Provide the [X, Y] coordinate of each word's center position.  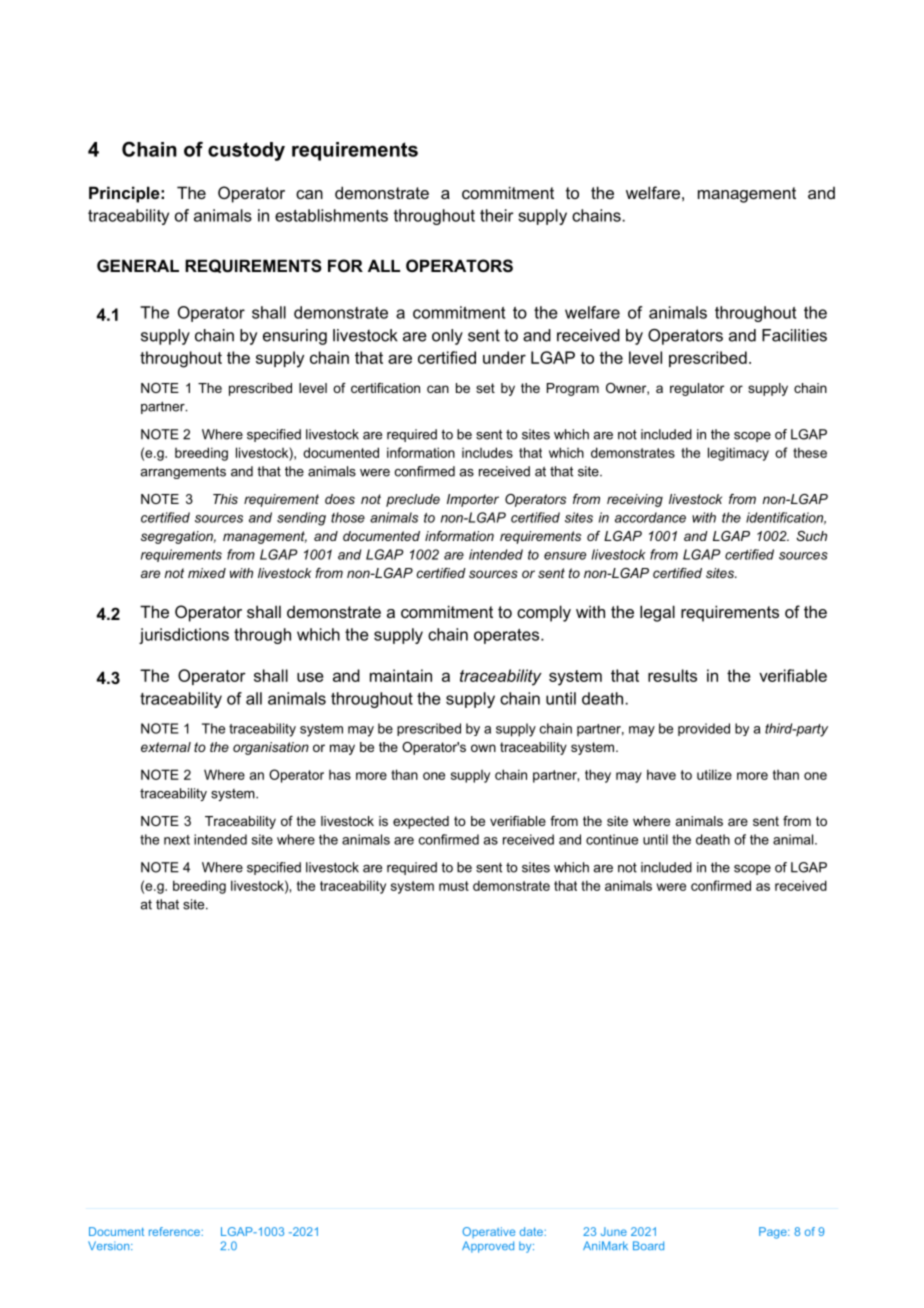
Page [774, 1233]
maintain [401, 675]
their [497, 215]
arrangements [183, 472]
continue [612, 839]
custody [246, 151]
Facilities [794, 335]
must [454, 886]
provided [704, 729]
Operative [488, 1232]
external [166, 747]
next [177, 840]
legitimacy [738, 454]
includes [487, 452]
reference [175, 1231]
